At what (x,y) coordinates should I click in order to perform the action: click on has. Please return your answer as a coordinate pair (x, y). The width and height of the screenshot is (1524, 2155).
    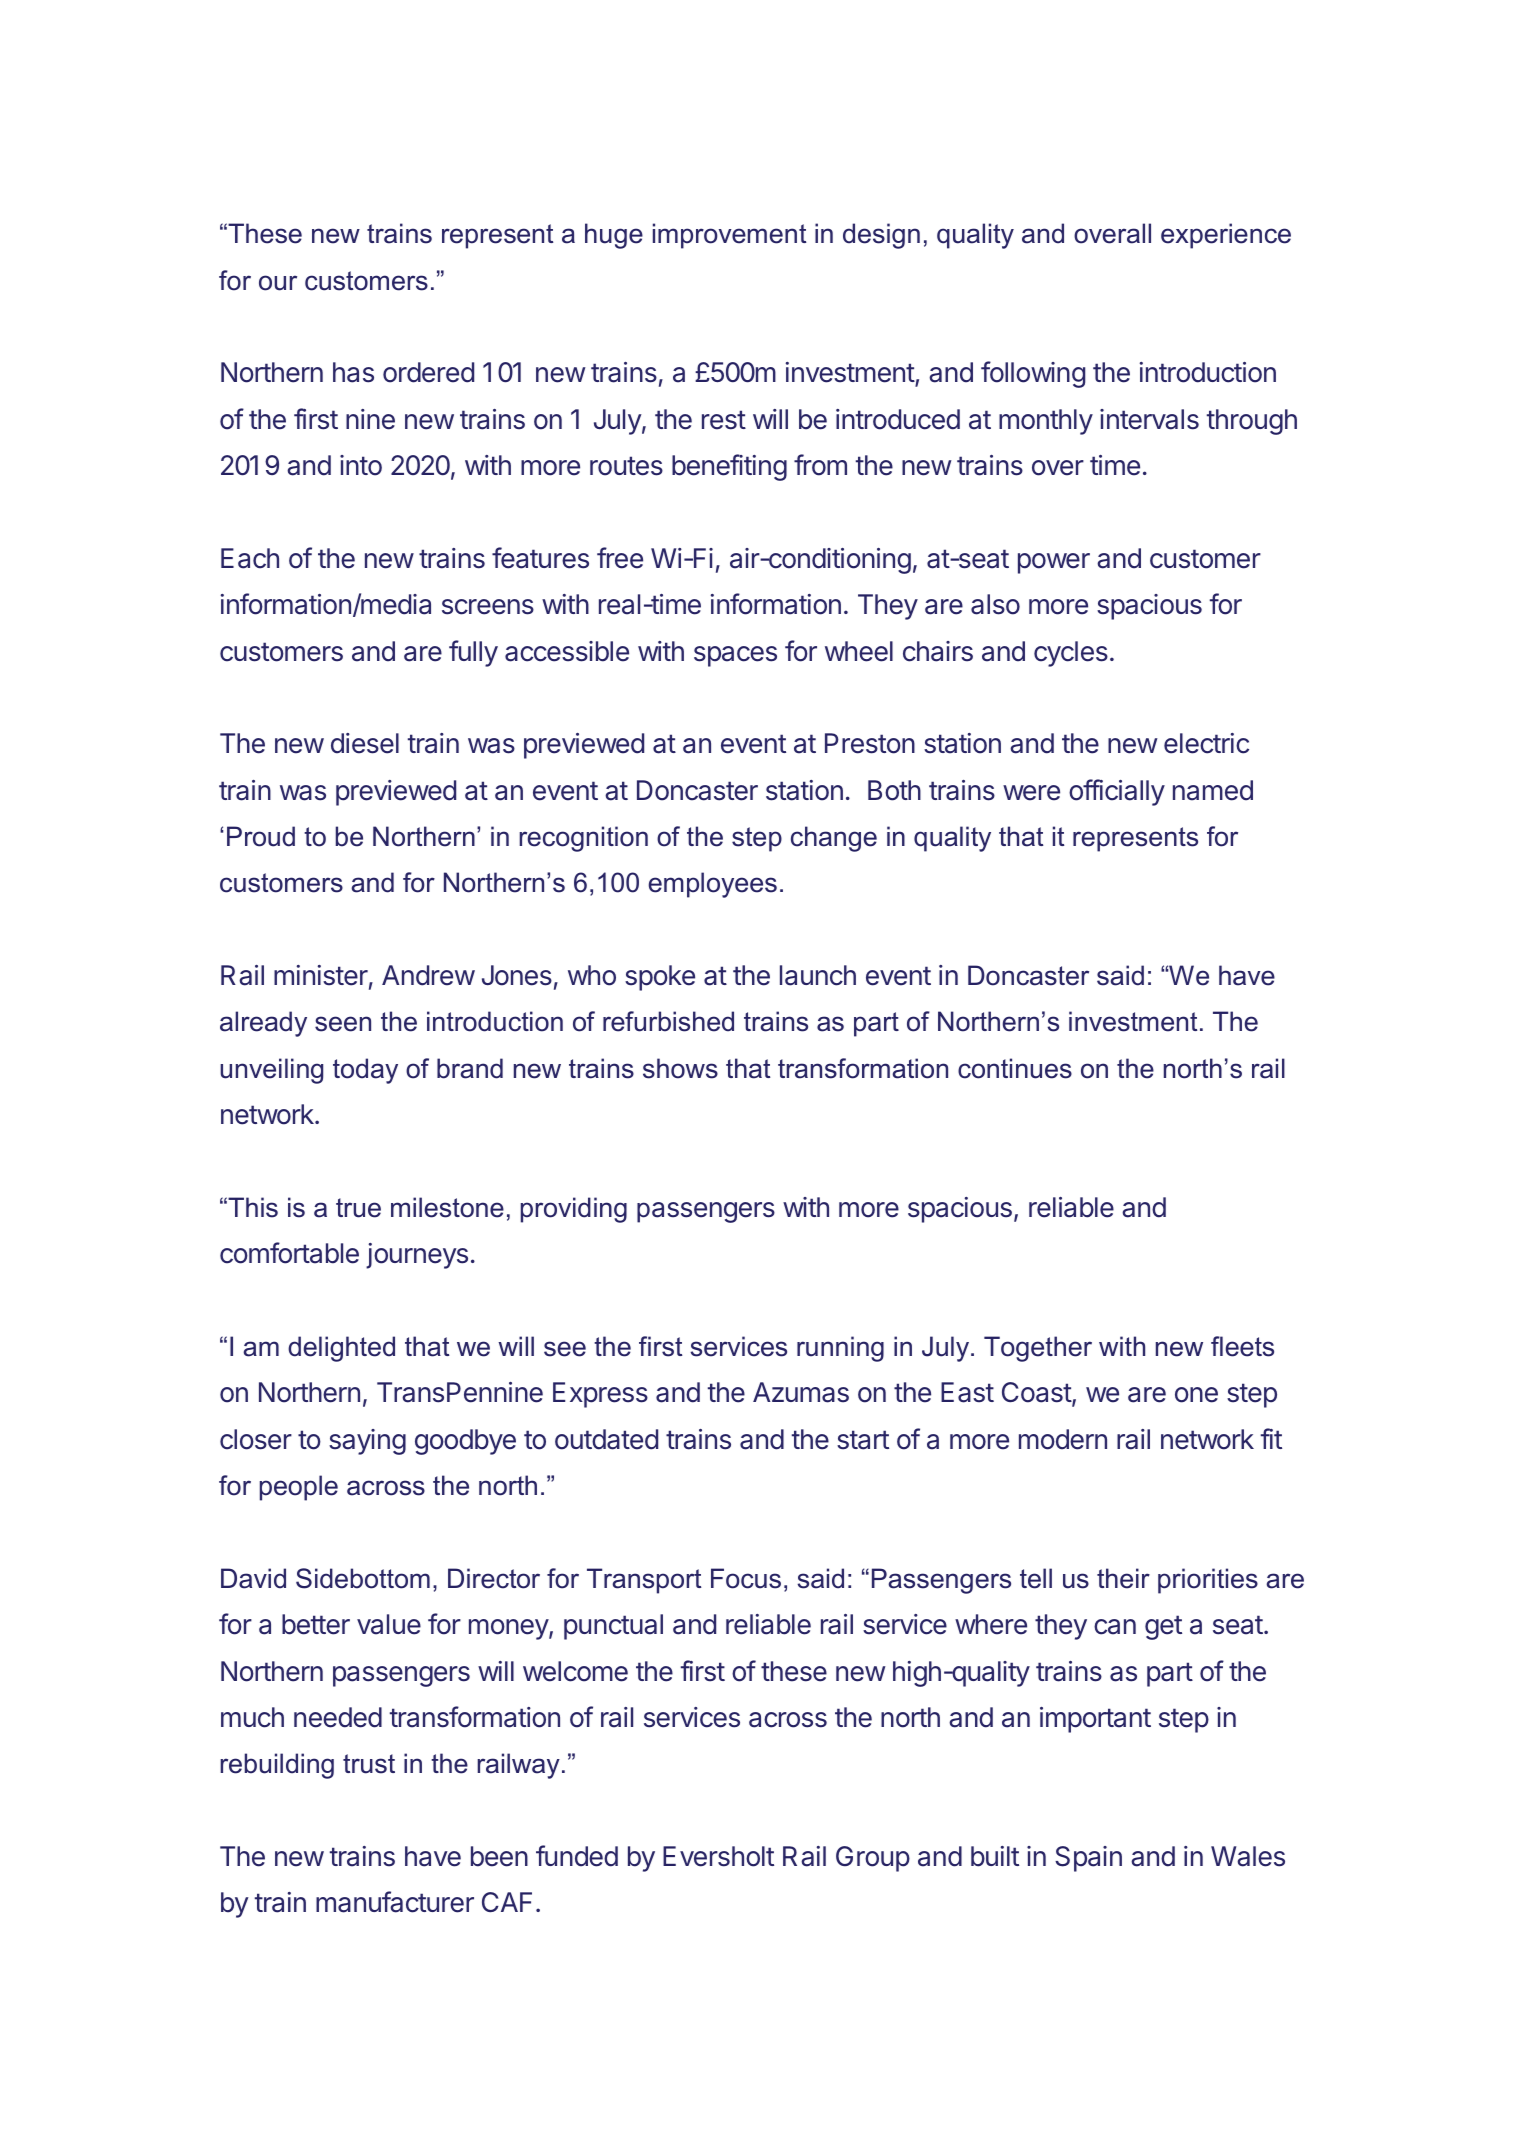
    Looking at the image, I should click on (353, 372).
